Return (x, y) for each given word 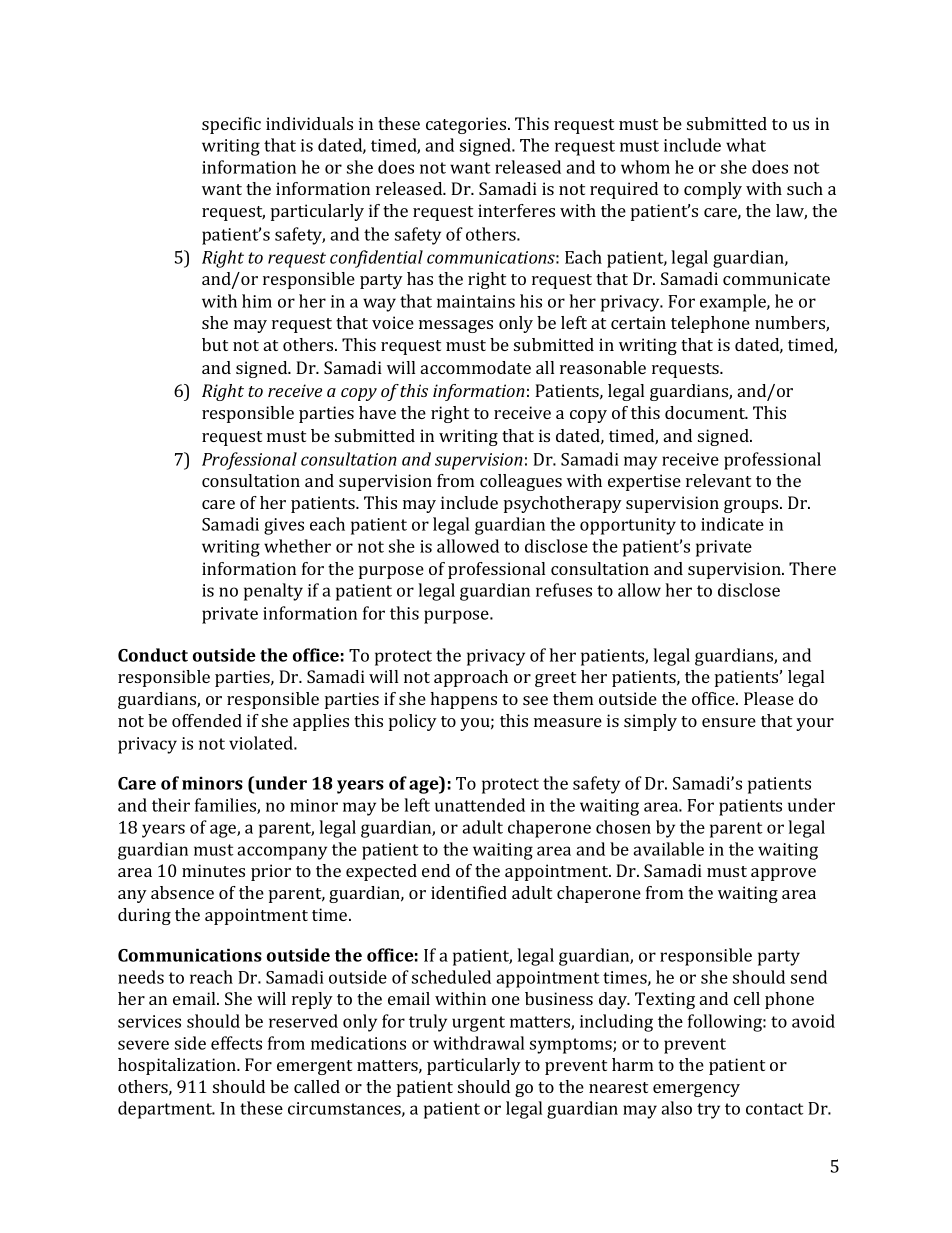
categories (467, 125)
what (746, 145)
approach (471, 678)
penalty (273, 592)
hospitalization (178, 1066)
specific (231, 125)
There (812, 568)
